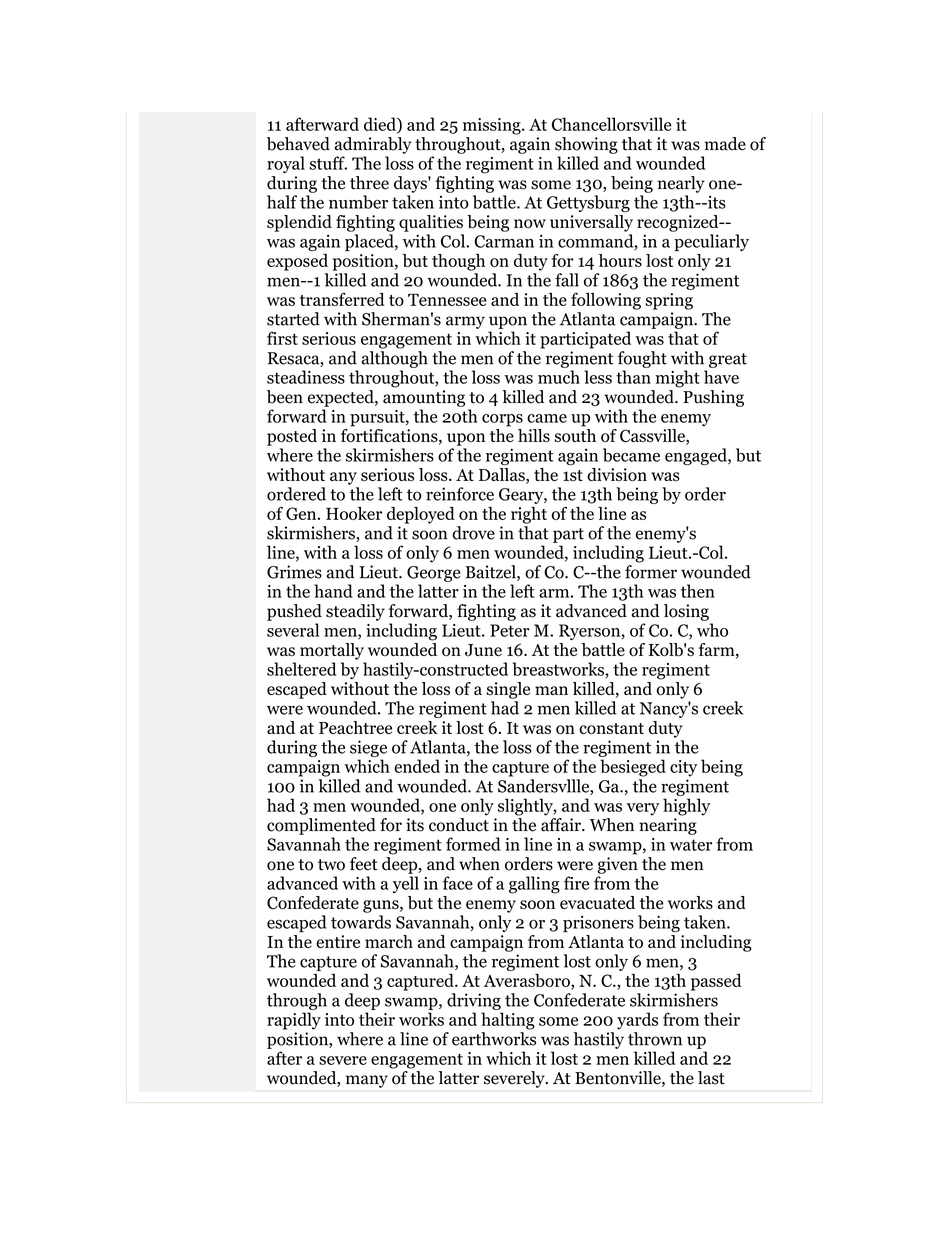 This screenshot has width=952, height=1233. What do you see at coordinates (686, 612) in the screenshot?
I see `losing` at bounding box center [686, 612].
